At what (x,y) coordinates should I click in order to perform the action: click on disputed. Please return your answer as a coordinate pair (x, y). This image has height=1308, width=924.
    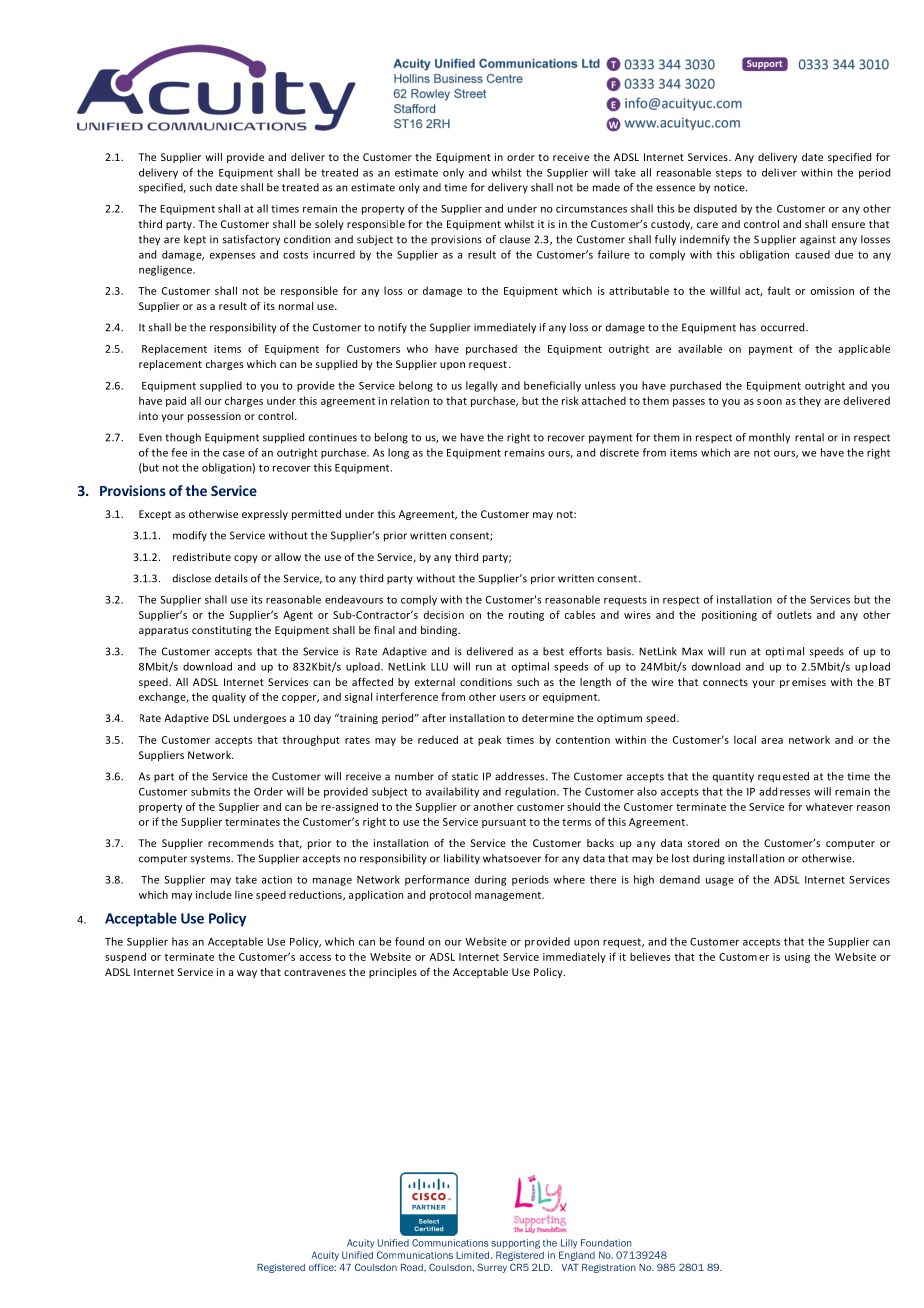
    Looking at the image, I should click on (715, 209).
